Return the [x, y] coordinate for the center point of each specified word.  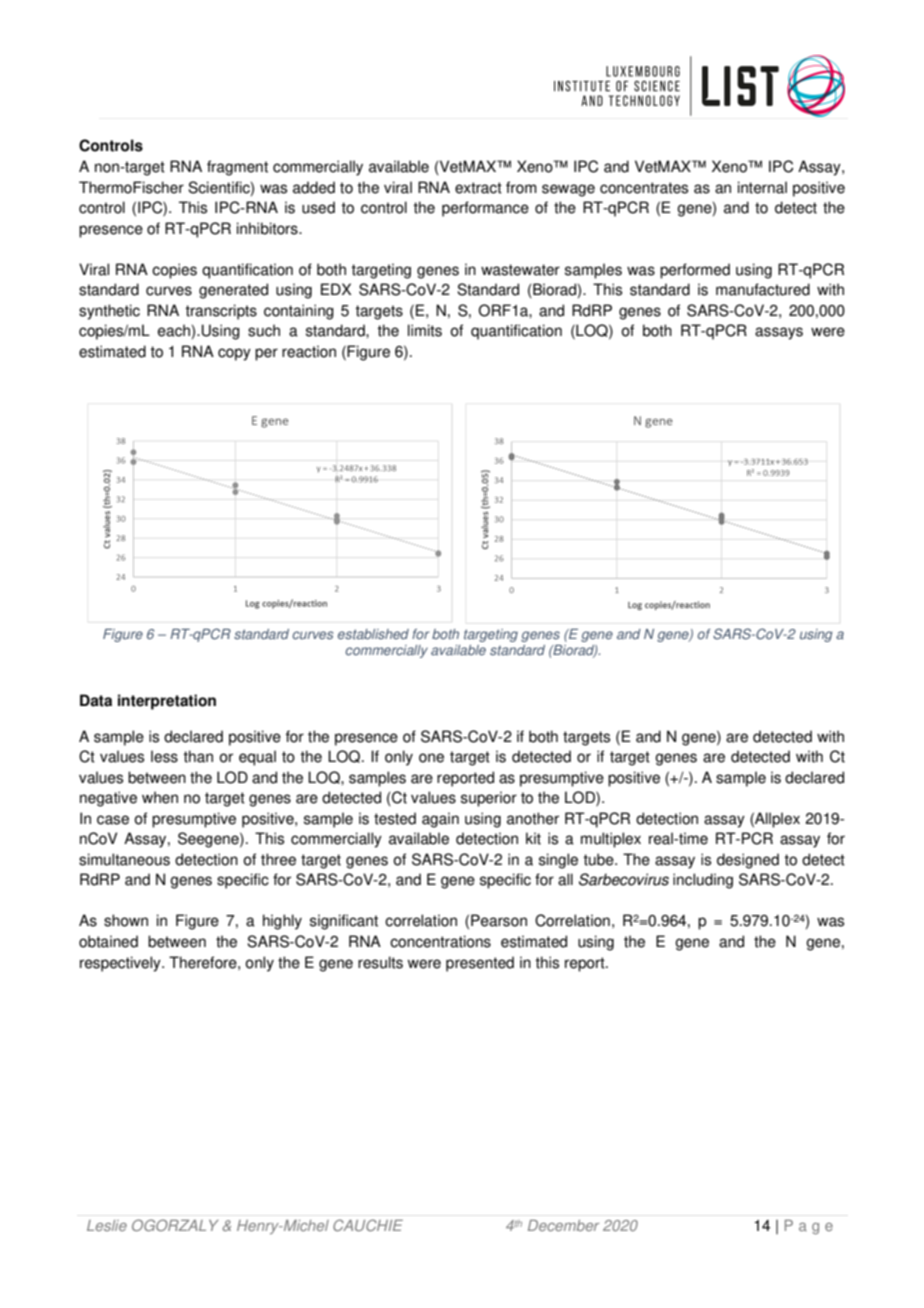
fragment [237, 168]
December [563, 1225]
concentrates [644, 188]
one [431, 758]
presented [480, 964]
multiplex [611, 840]
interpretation [167, 702]
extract [478, 188]
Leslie [107, 1225]
